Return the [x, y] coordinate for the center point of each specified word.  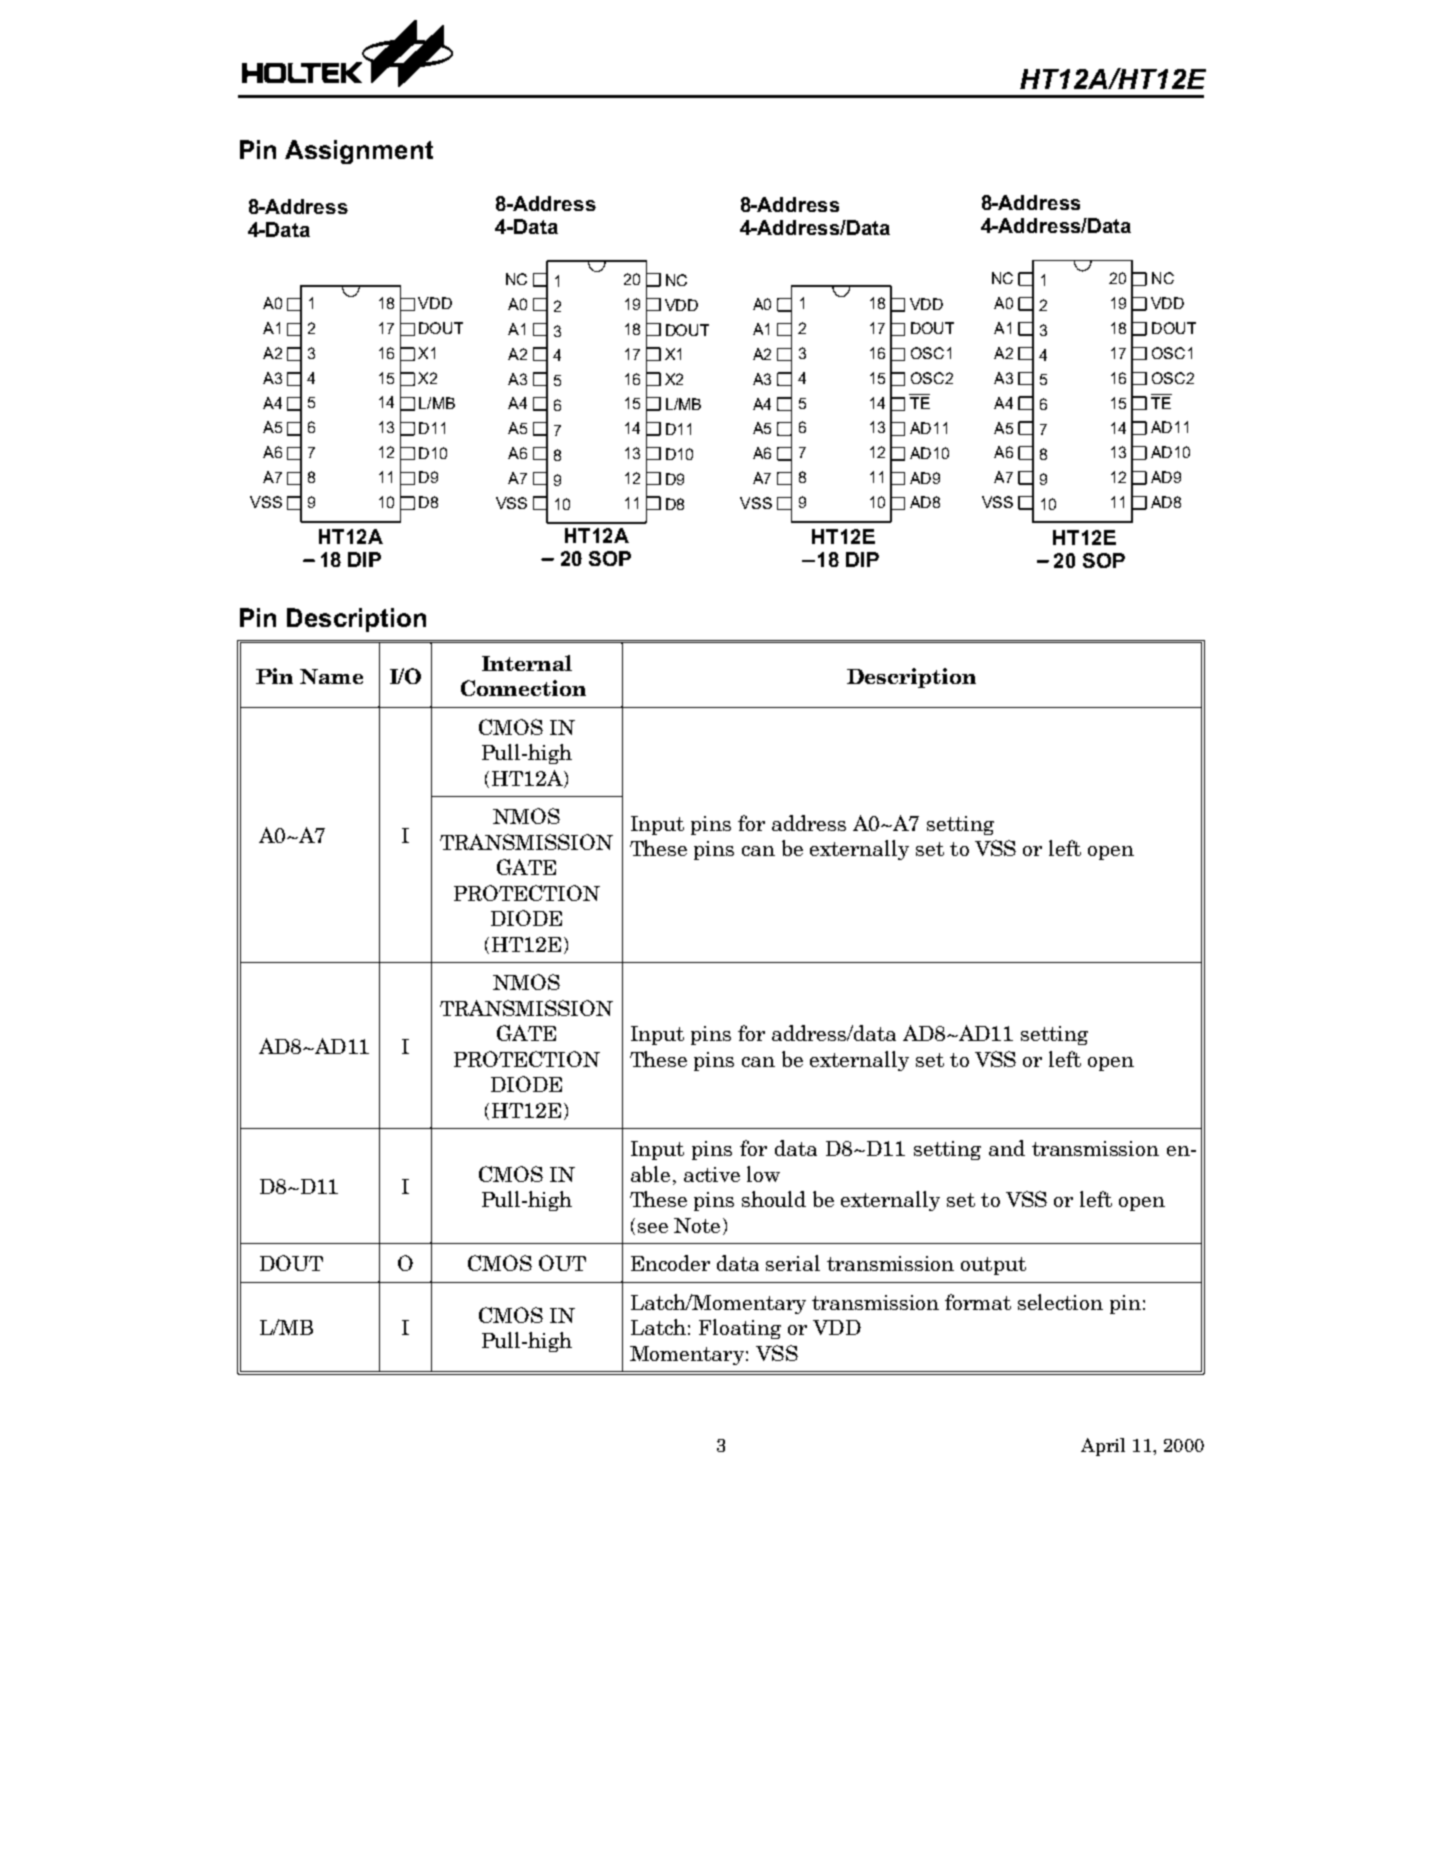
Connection [523, 688]
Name [331, 676]
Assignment [359, 152]
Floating [740, 1329]
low [763, 1174]
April [1103, 1447]
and [1007, 1148]
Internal [527, 663]
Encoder [670, 1263]
